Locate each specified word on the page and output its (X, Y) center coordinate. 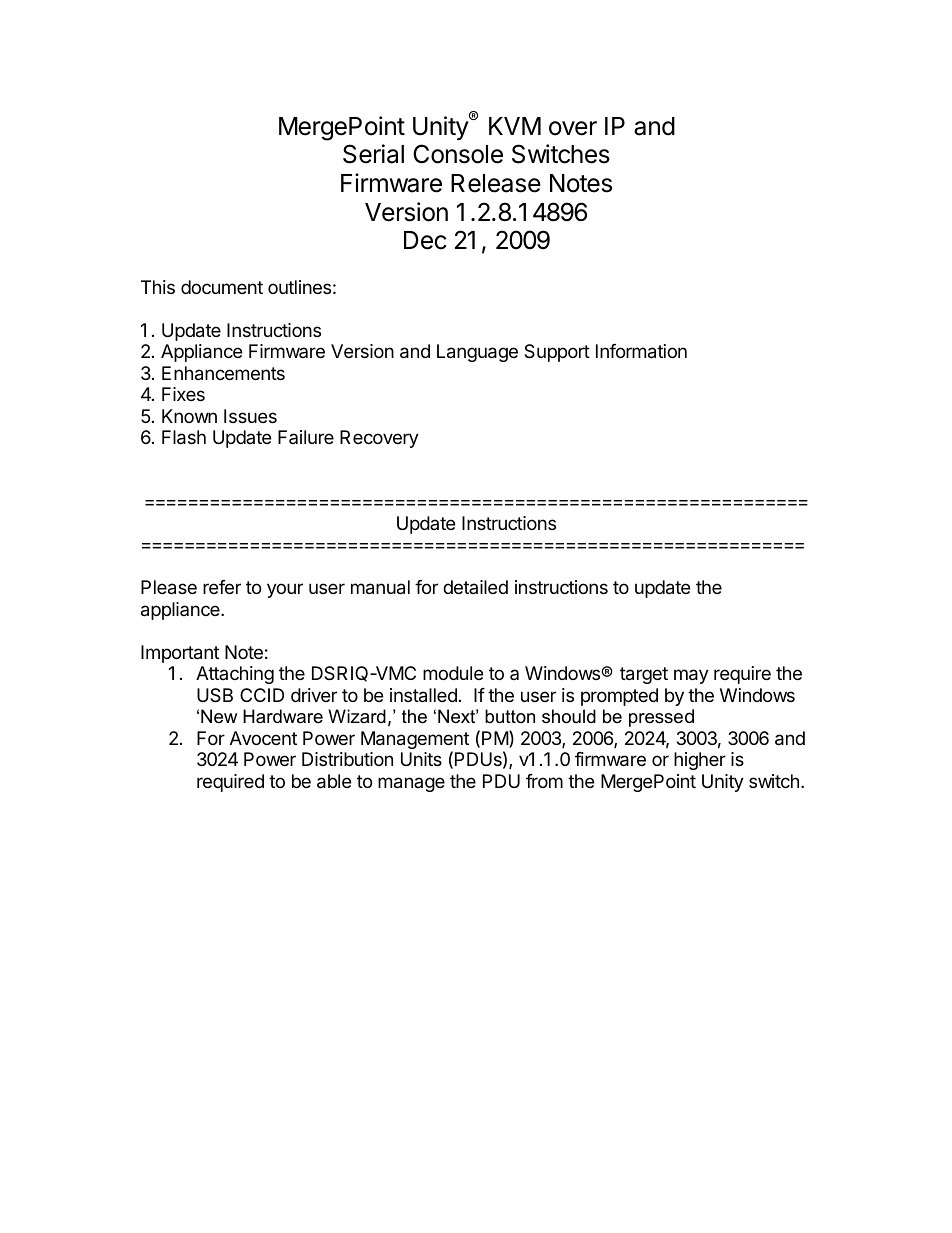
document (222, 287)
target (644, 675)
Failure (306, 437)
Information (641, 351)
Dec (425, 240)
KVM (515, 126)
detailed (475, 587)
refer (222, 587)
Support (557, 353)
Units (421, 759)
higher (700, 761)
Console (458, 154)
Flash (184, 437)
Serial (373, 154)
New (219, 716)
